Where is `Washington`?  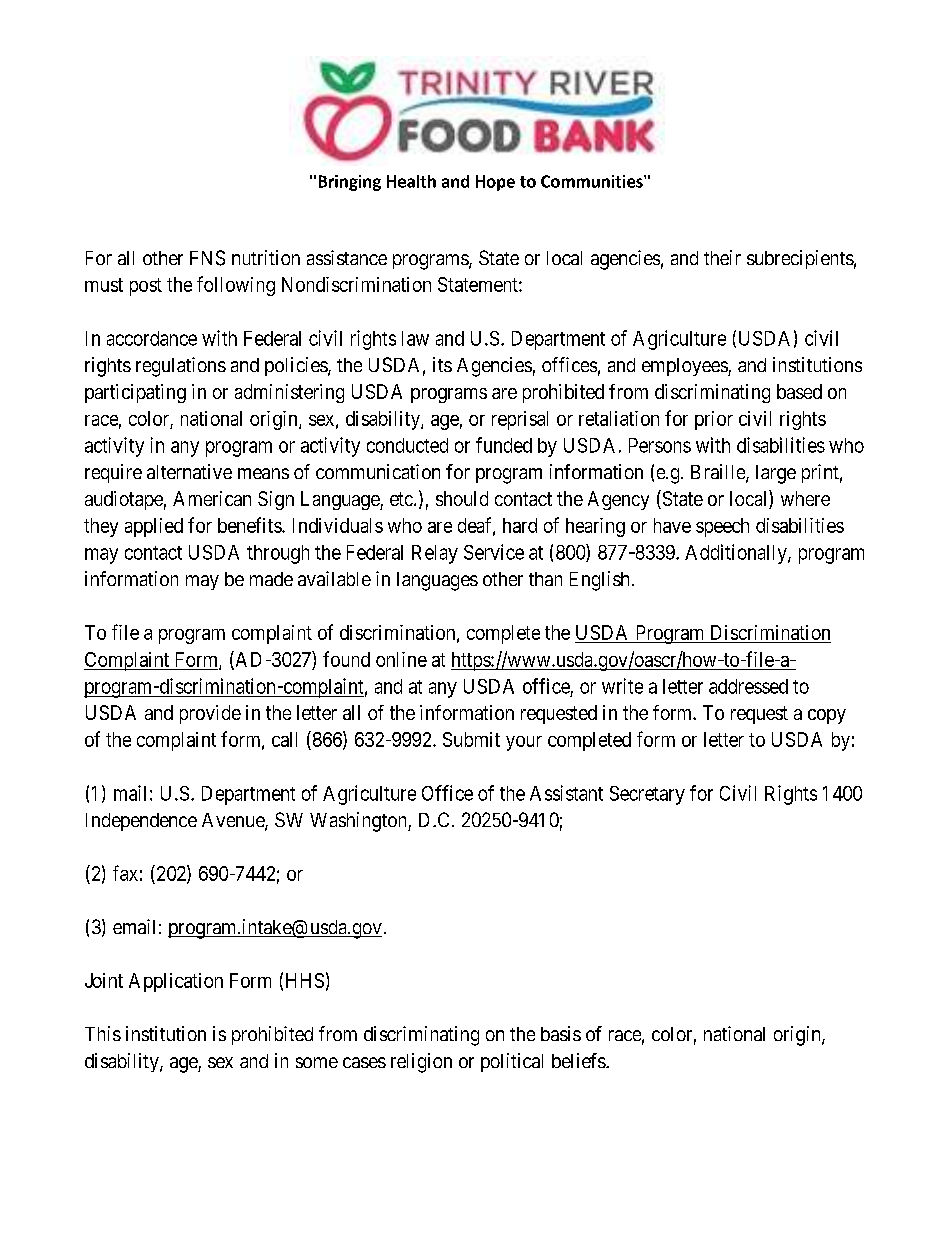 Washington is located at coordinates (359, 822).
